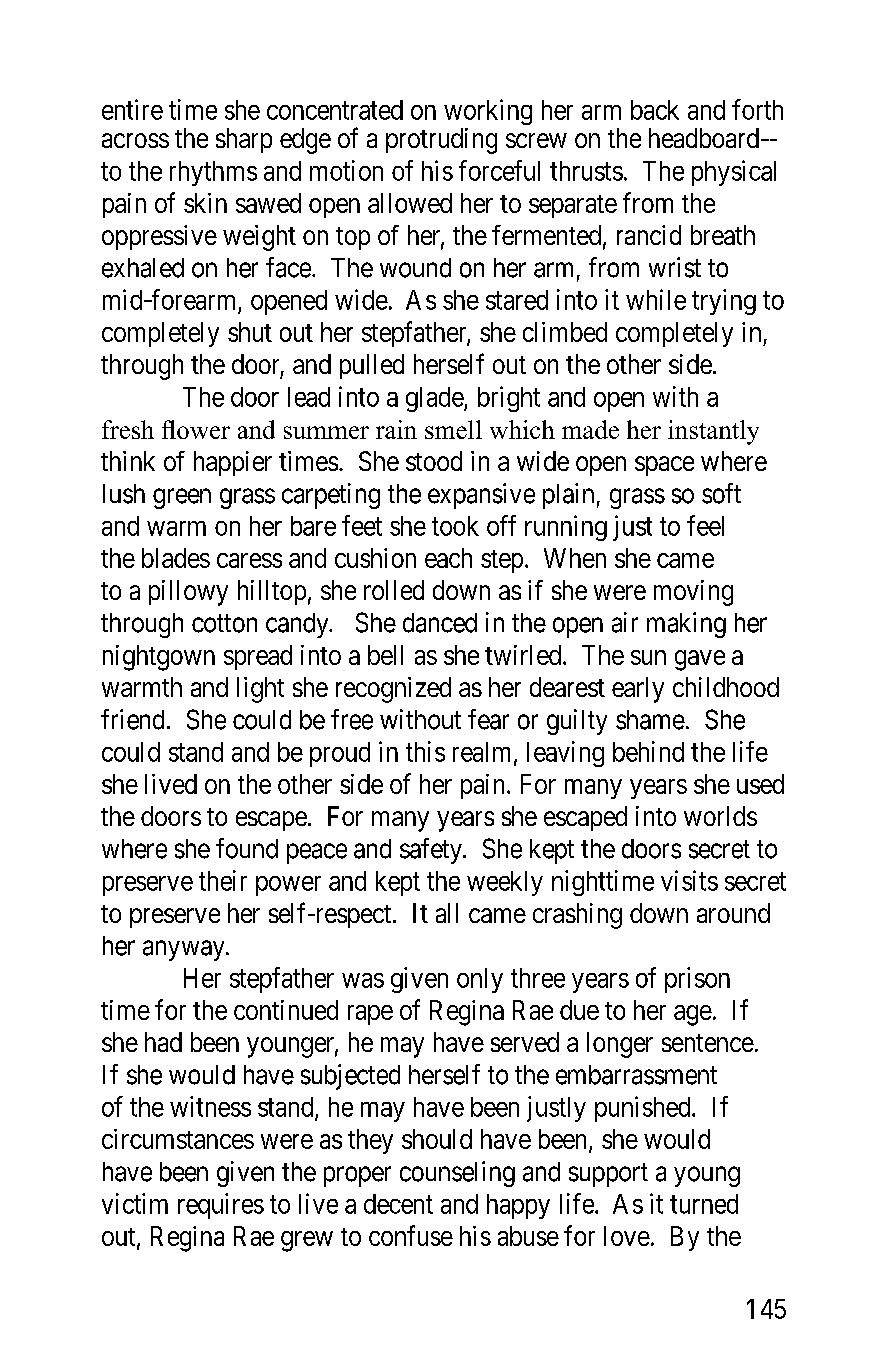 Image resolution: width=887 pixels, height=1372 pixels. Describe the element at coordinates (182, 498) in the screenshot. I see `green` at that location.
